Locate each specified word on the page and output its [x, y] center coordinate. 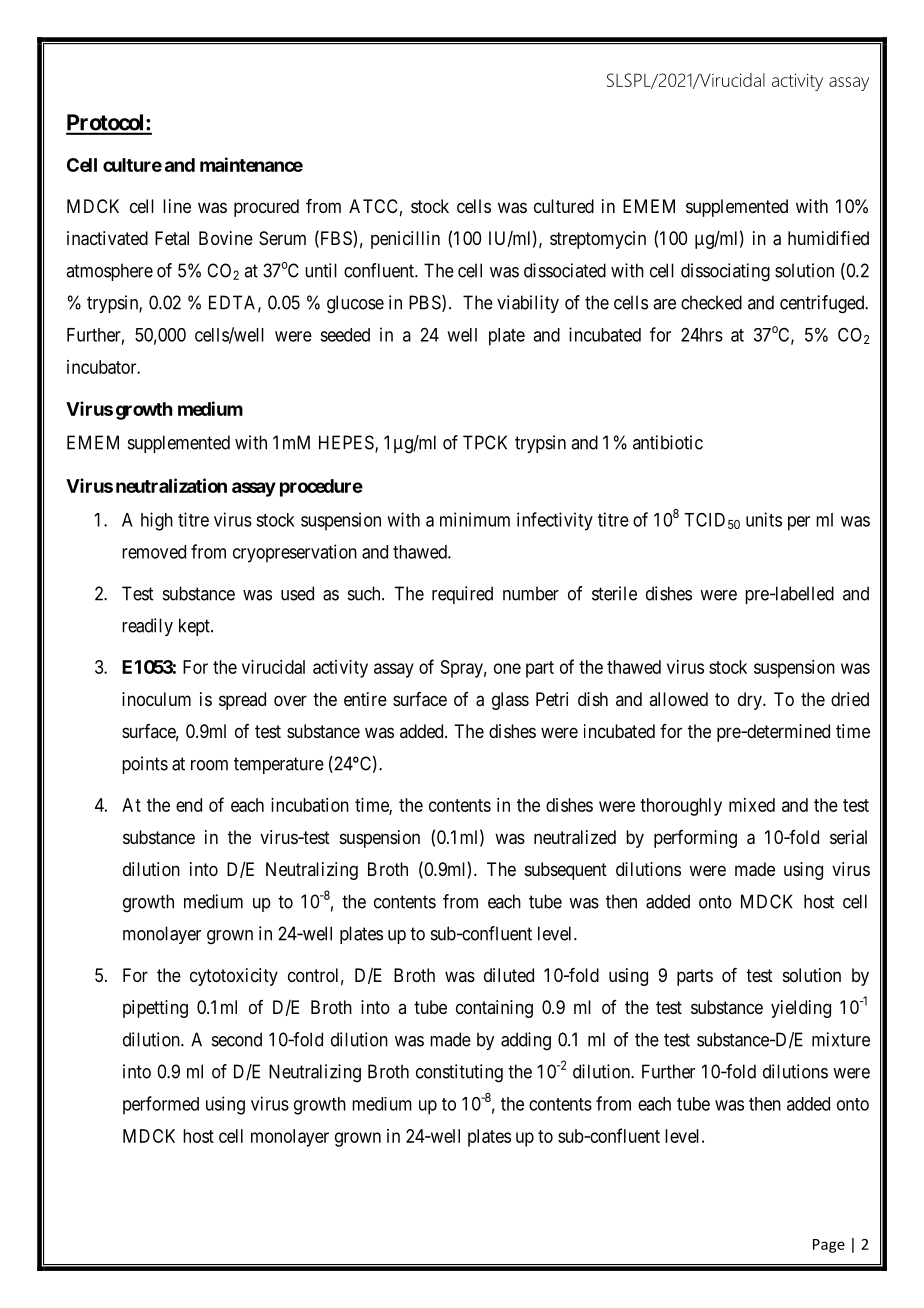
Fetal [172, 238]
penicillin [405, 240]
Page [829, 1246]
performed [161, 1105]
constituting [459, 1073]
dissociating [725, 272]
